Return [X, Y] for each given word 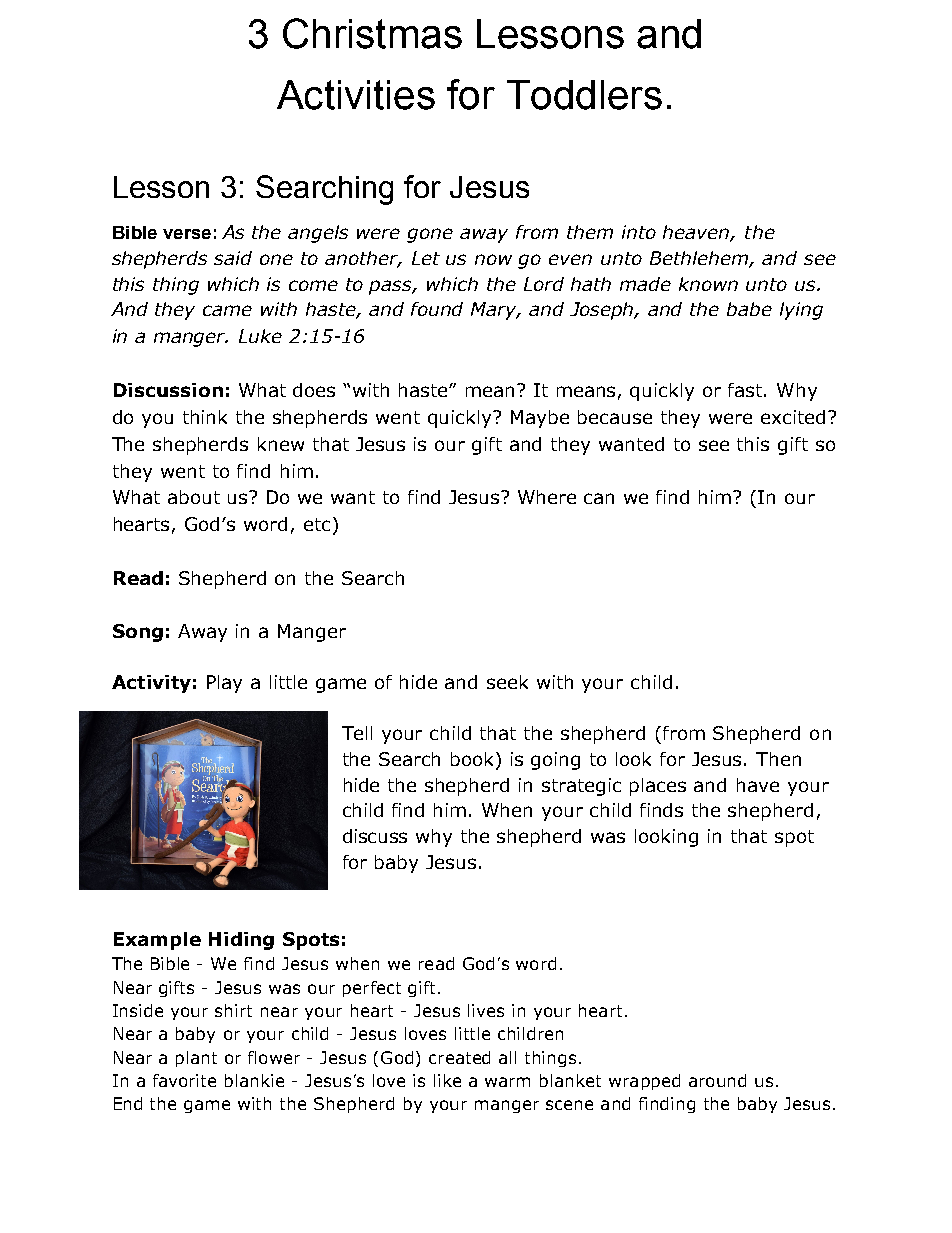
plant [196, 1059]
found [437, 309]
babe [749, 309]
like [447, 1080]
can [599, 498]
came [227, 310]
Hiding [241, 941]
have [758, 785]
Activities [356, 95]
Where [547, 497]
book [474, 760]
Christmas [372, 33]
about [194, 497]
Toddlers [584, 95]
